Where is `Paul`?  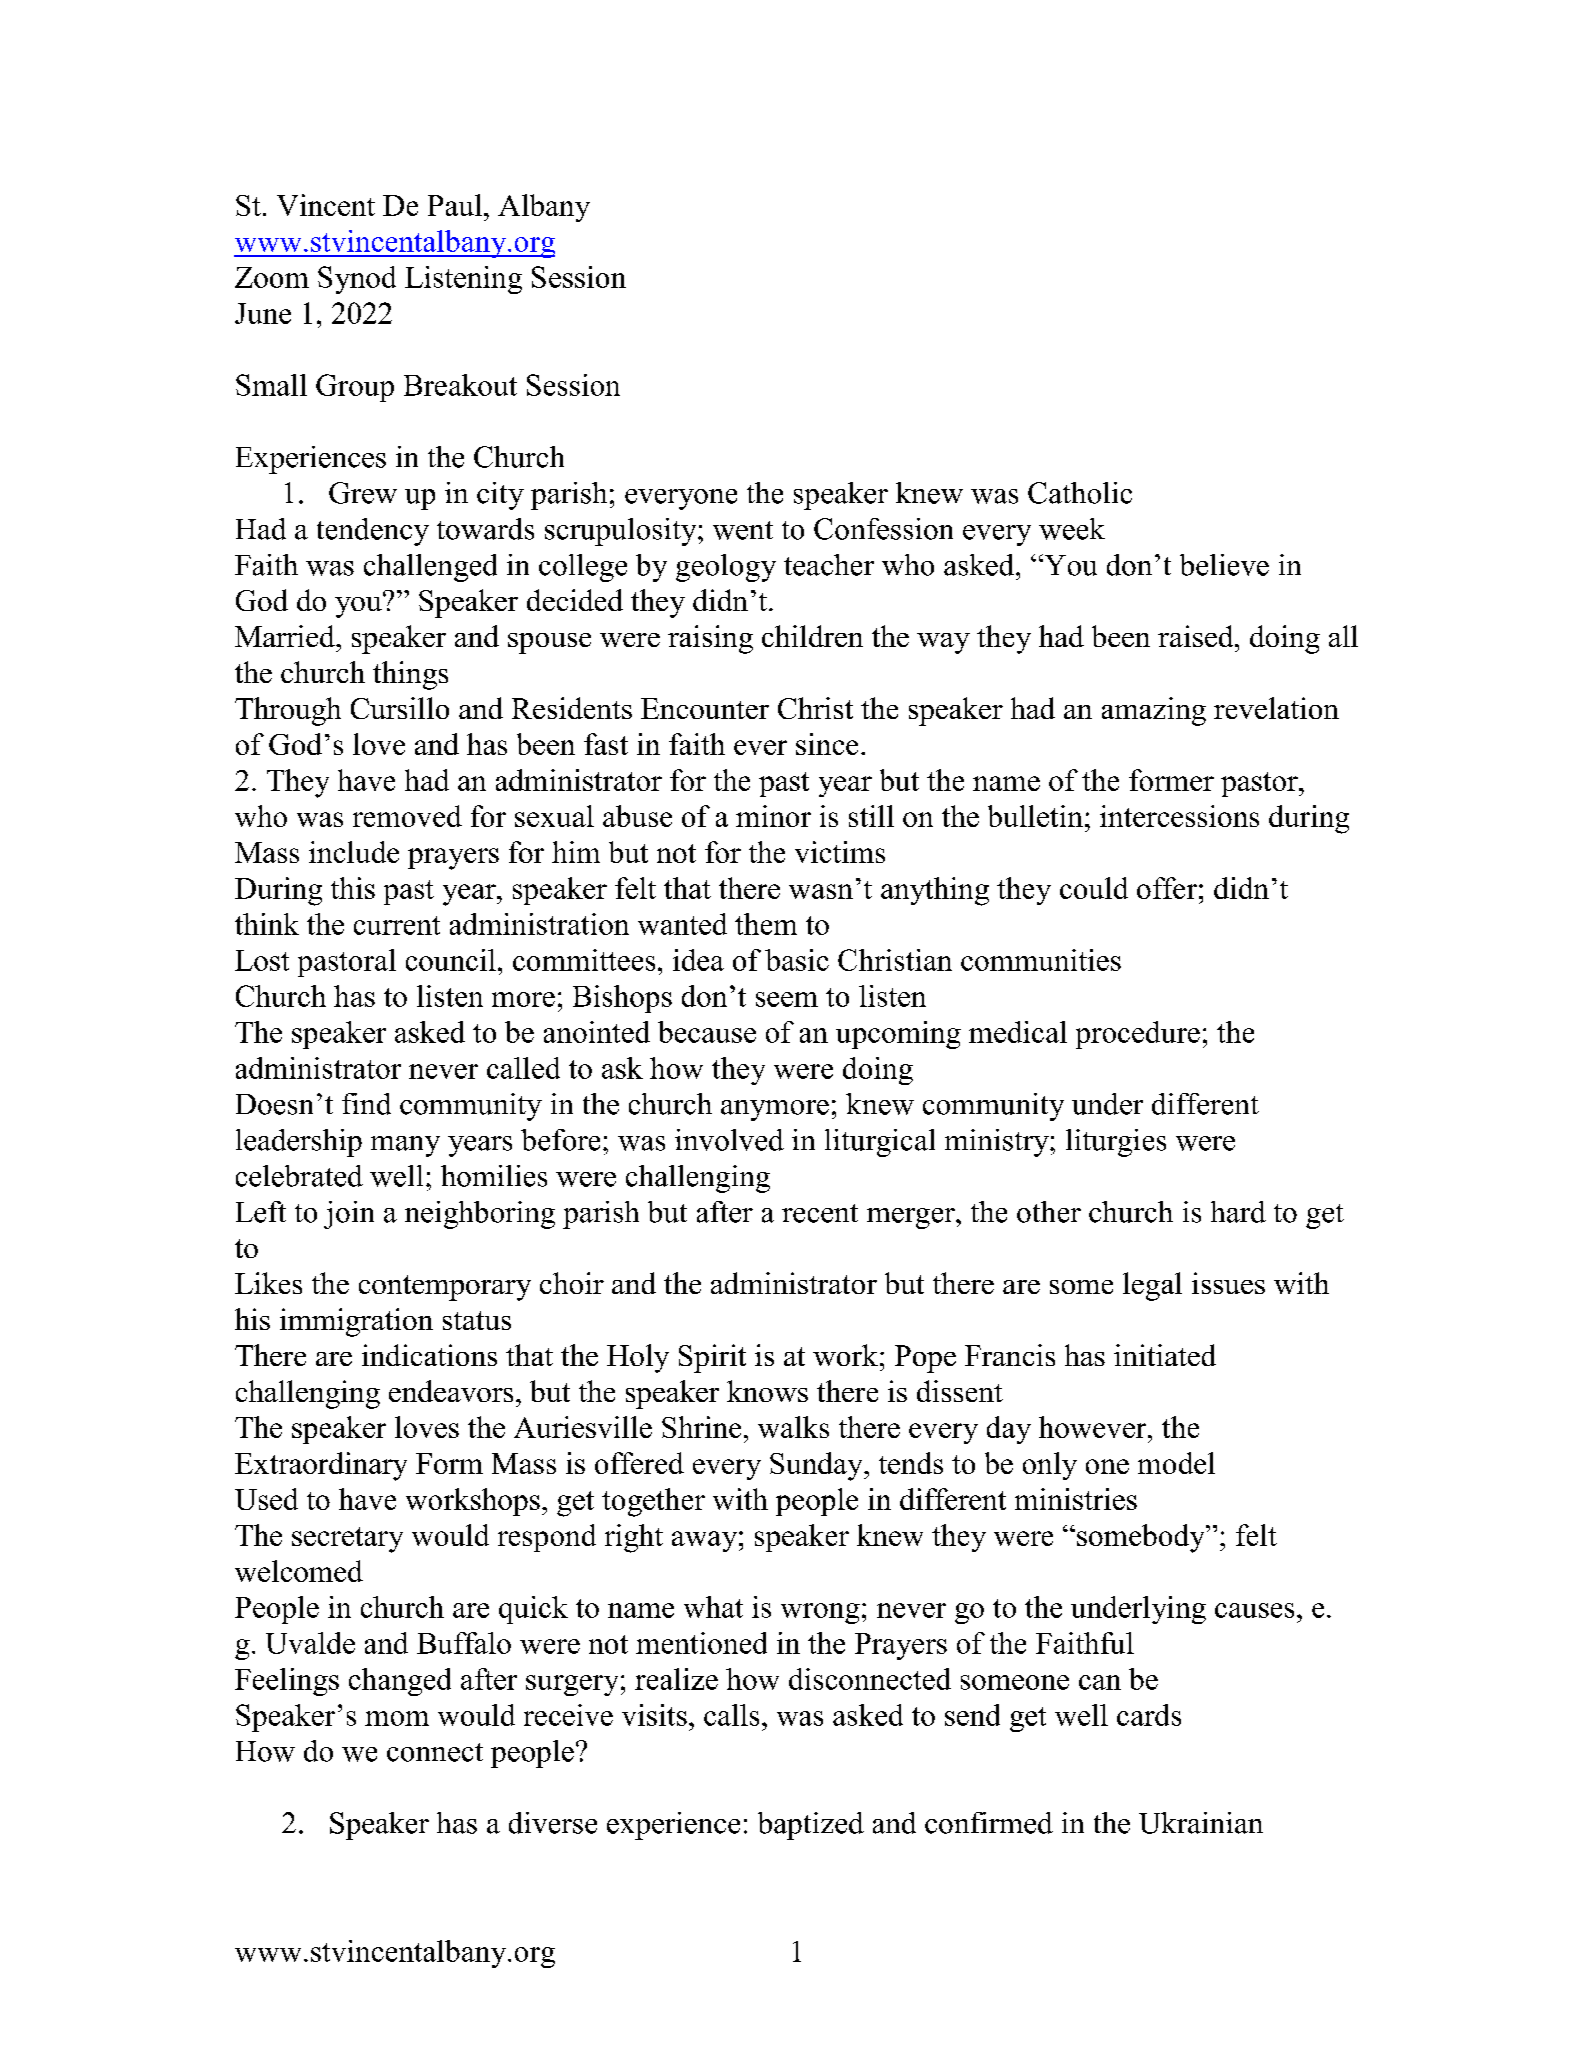 Paul is located at coordinates (455, 205).
